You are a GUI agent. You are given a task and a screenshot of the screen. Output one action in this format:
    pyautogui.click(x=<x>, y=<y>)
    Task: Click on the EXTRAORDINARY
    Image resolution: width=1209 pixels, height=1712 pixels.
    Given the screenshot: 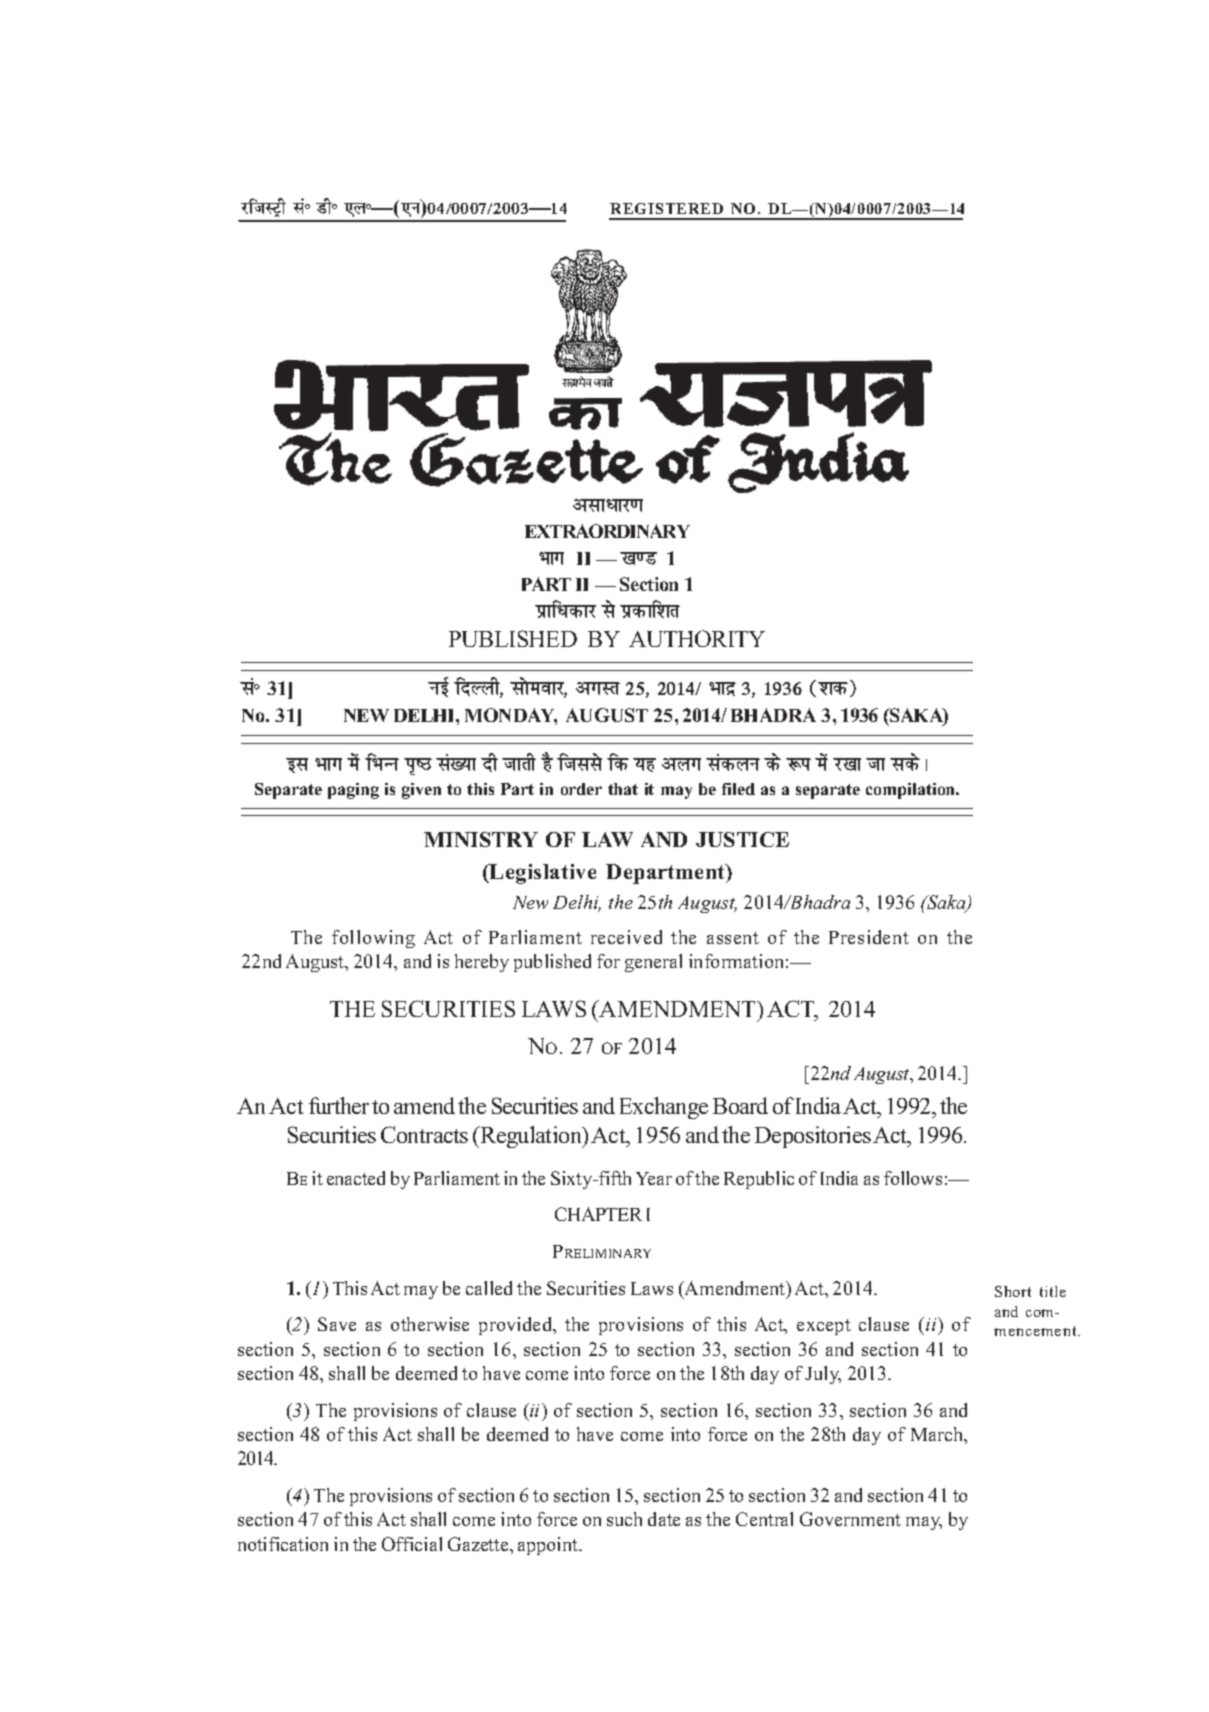 What is the action you would take?
    pyautogui.click(x=607, y=531)
